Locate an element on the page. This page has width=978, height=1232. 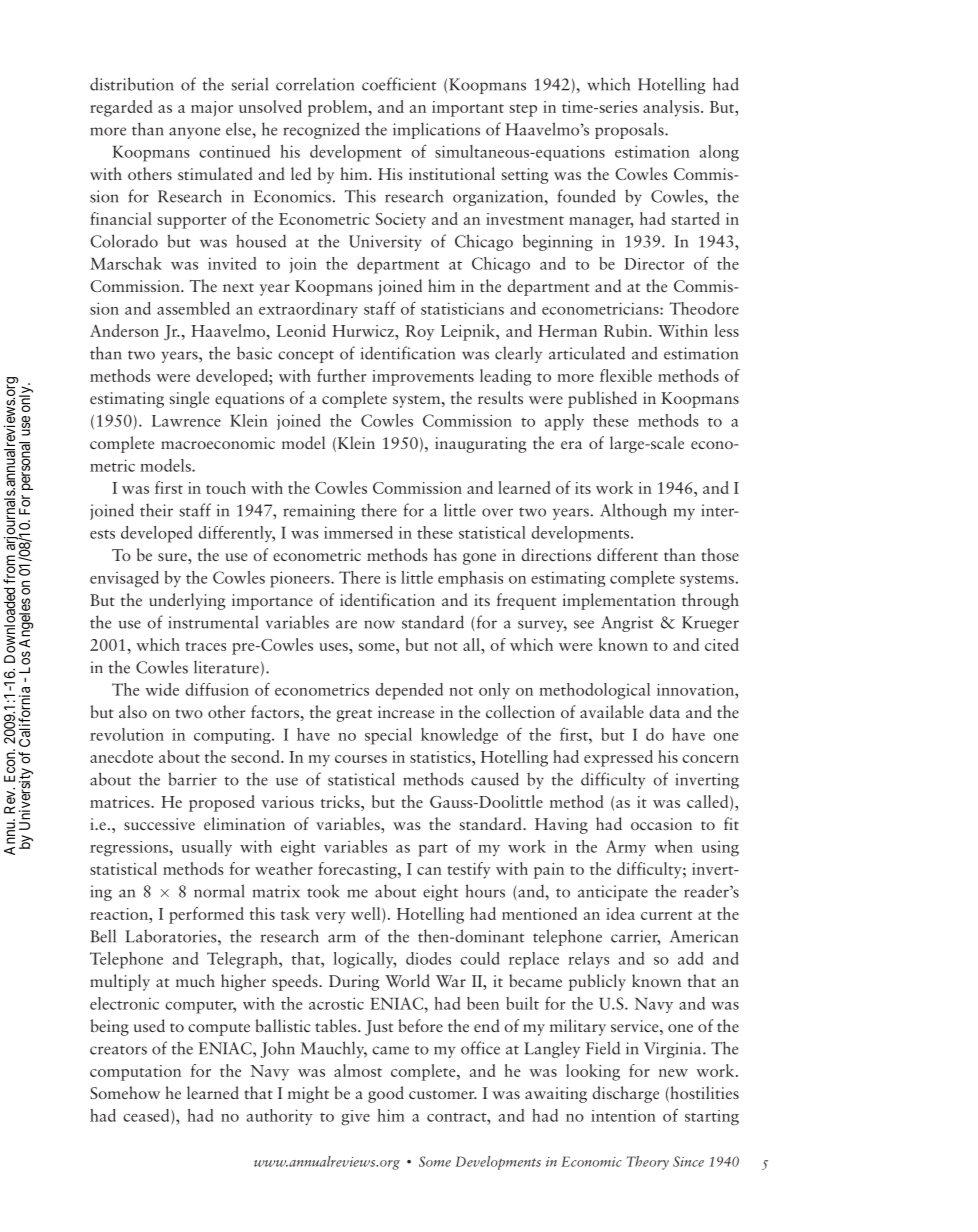
analysis is located at coordinates (672, 108).
